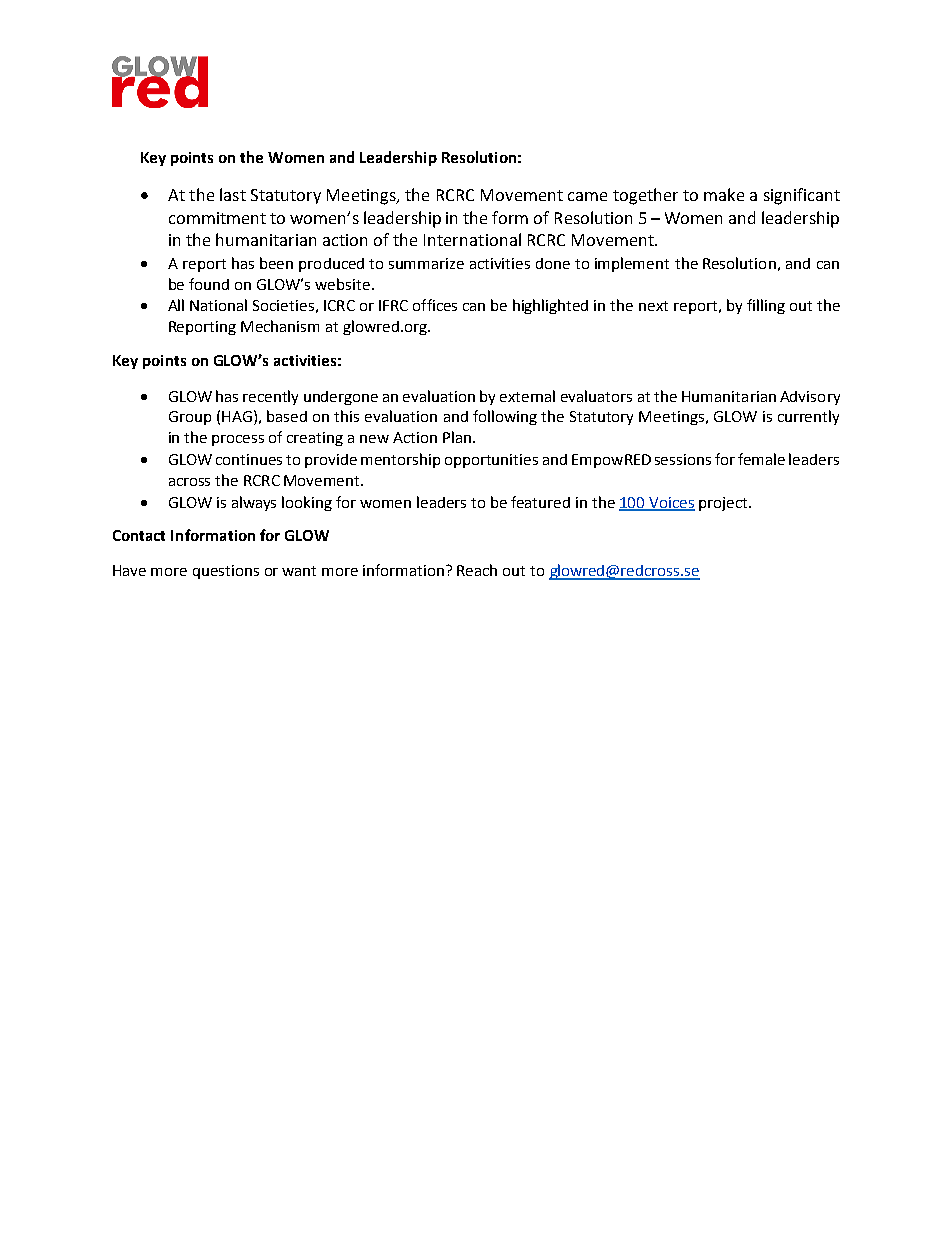 This screenshot has width=952, height=1233. Describe the element at coordinates (217, 218) in the screenshot. I see `commitment` at that location.
